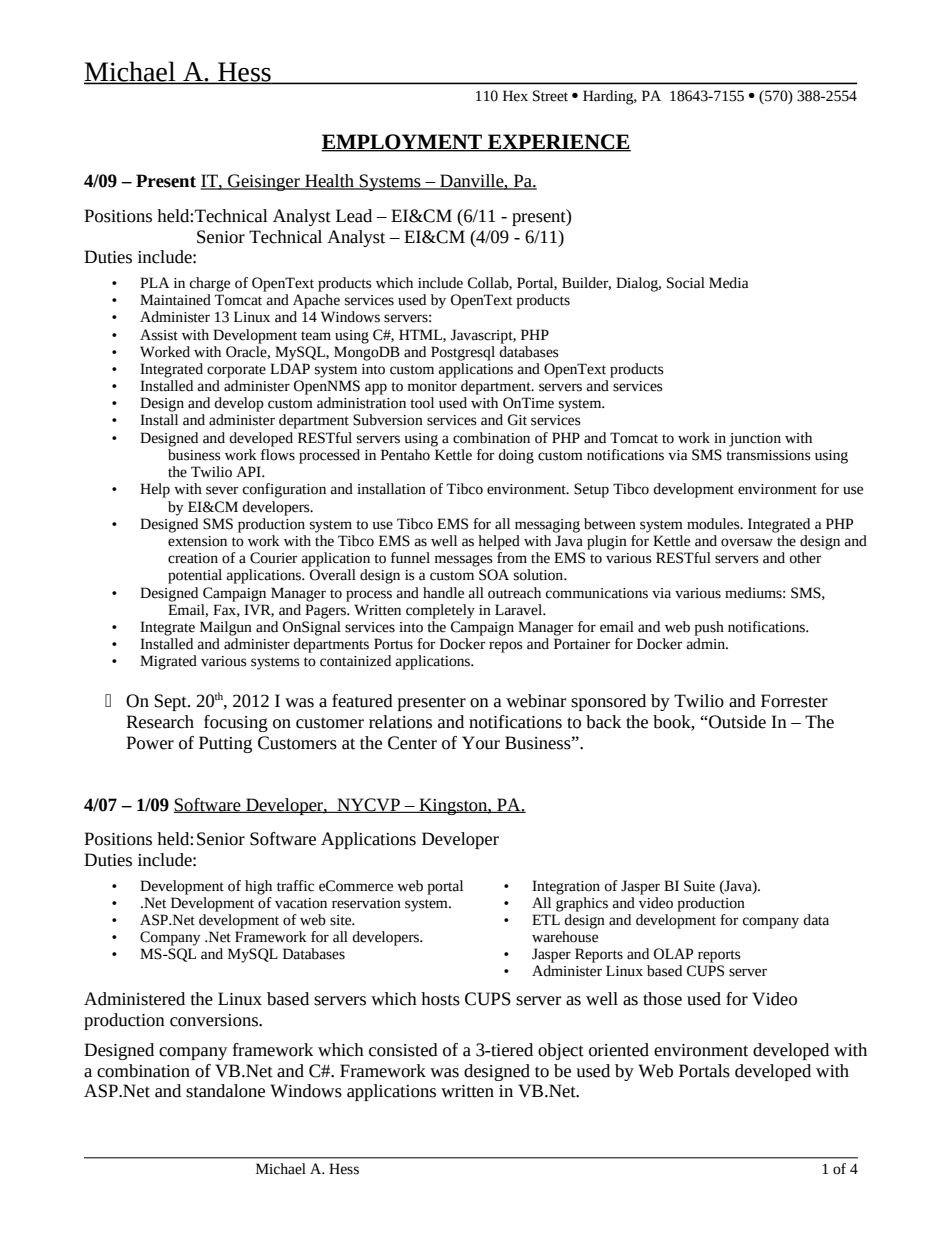 This screenshot has height=1233, width=952. What do you see at coordinates (516, 456) in the screenshot?
I see `doing` at bounding box center [516, 456].
